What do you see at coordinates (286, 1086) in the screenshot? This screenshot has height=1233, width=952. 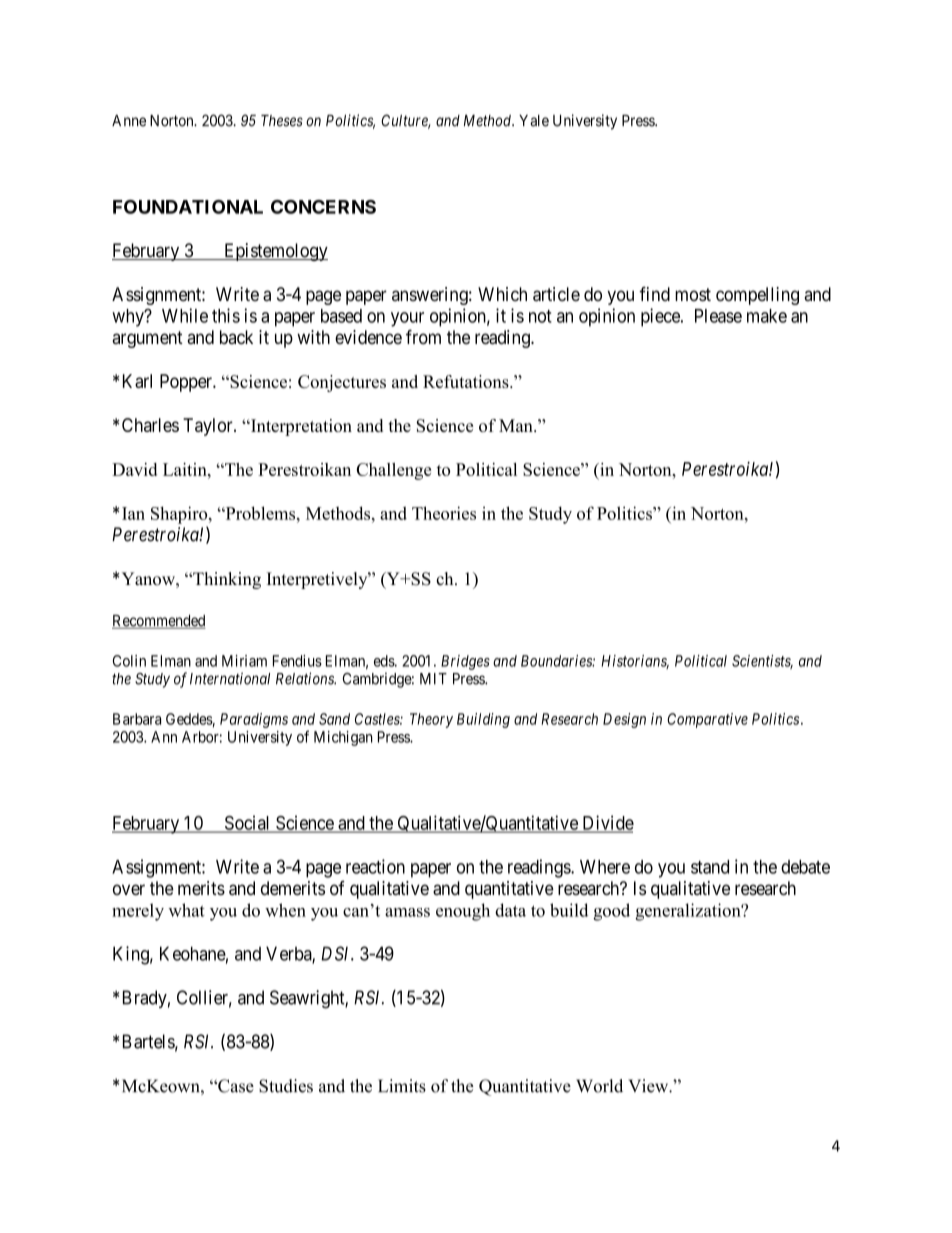 I see `Studies` at bounding box center [286, 1086].
